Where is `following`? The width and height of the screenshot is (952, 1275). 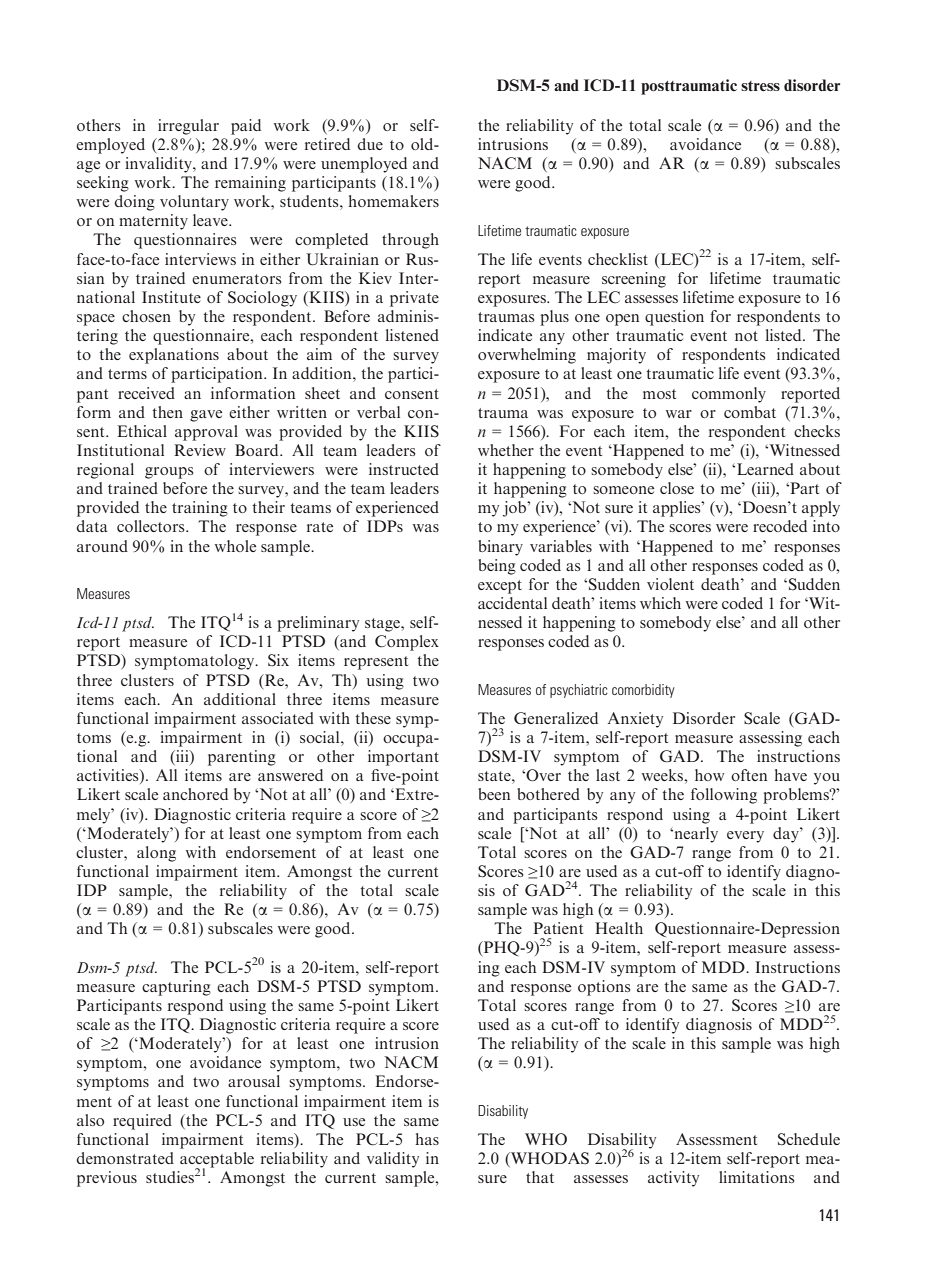 following is located at coordinates (724, 796).
